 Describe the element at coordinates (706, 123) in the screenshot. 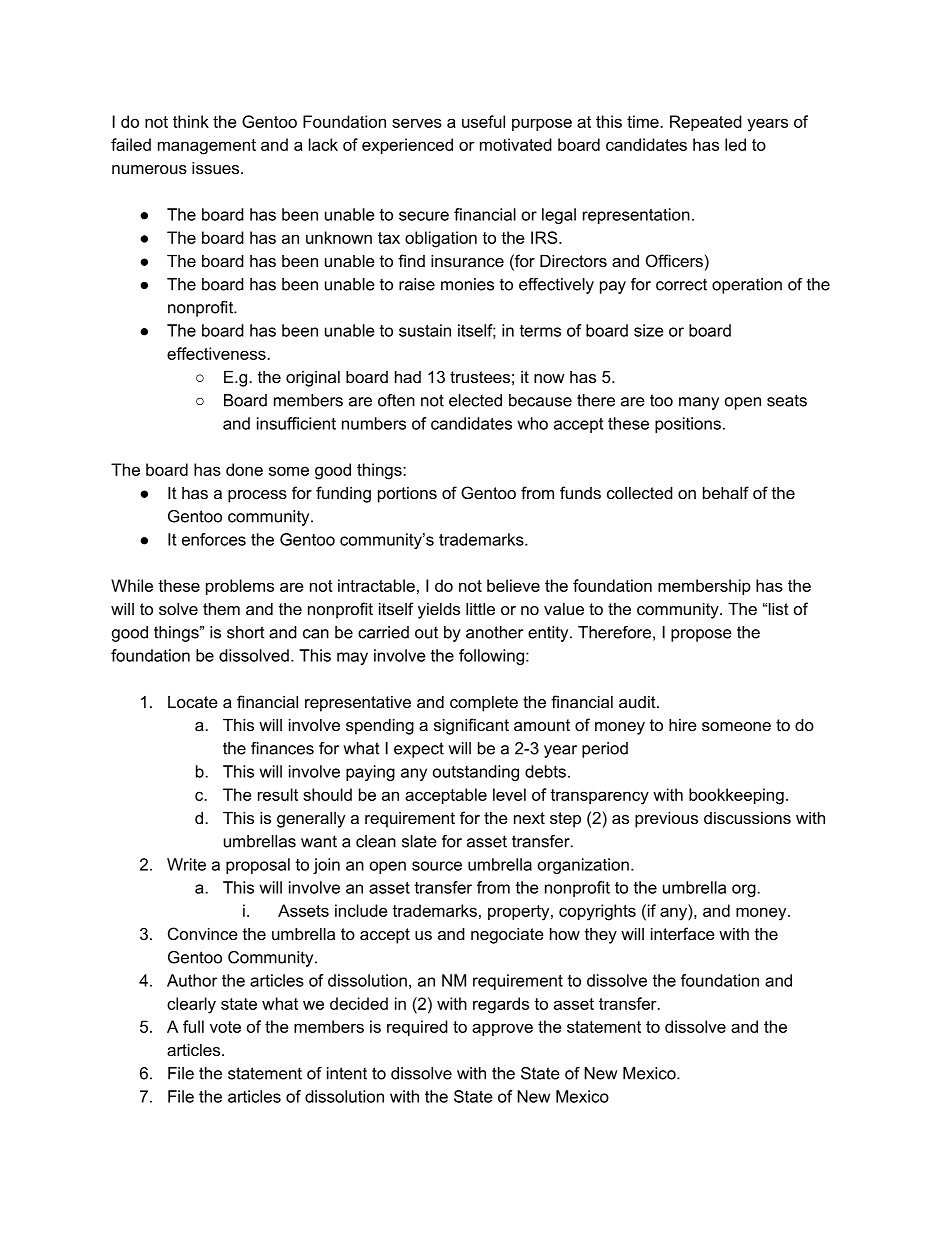

I see `Repeated` at that location.
